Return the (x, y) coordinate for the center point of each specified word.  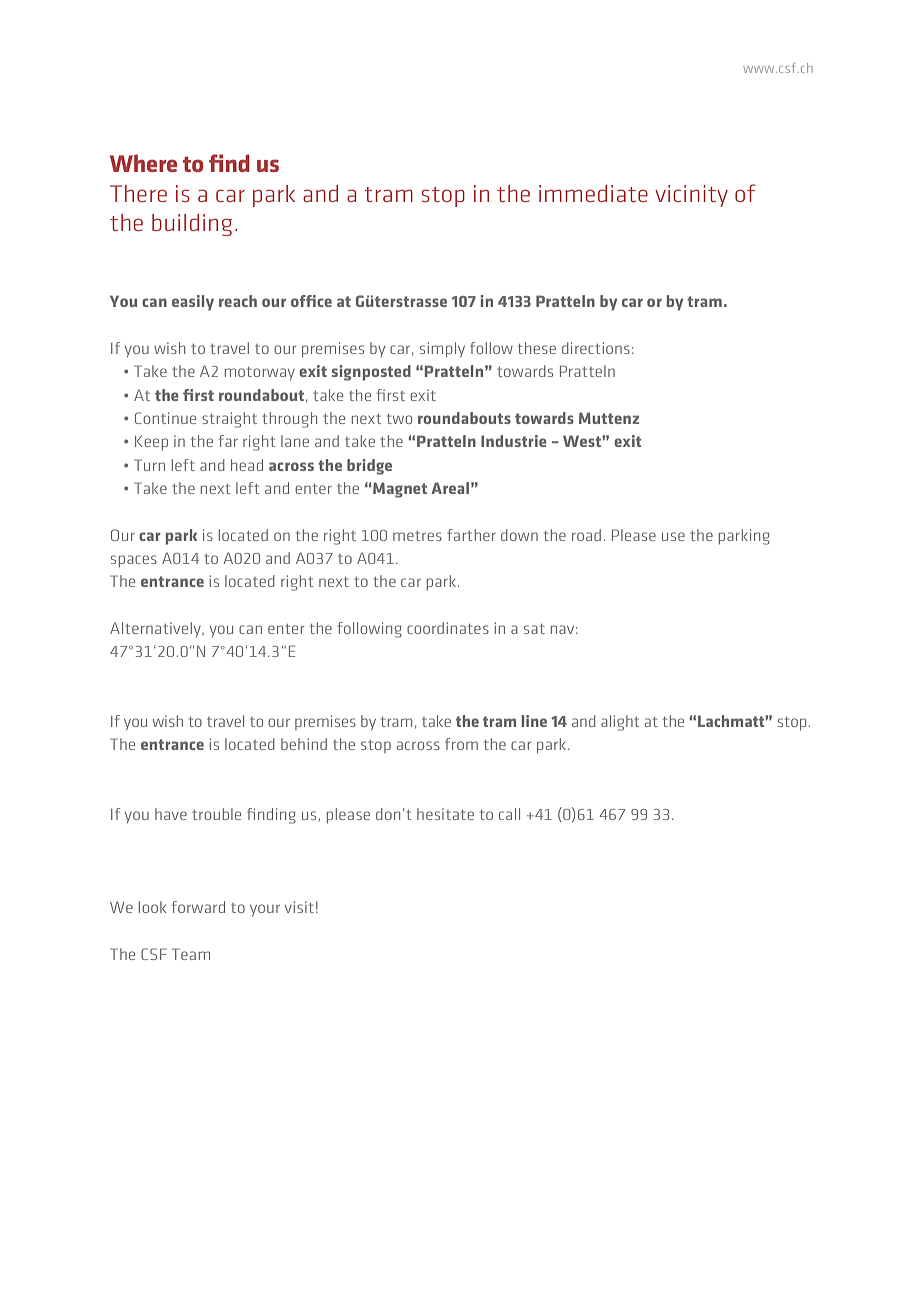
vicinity (691, 196)
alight (620, 723)
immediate (593, 193)
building (192, 225)
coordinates (448, 628)
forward (198, 907)
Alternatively (156, 629)
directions (596, 348)
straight (229, 420)
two (399, 419)
